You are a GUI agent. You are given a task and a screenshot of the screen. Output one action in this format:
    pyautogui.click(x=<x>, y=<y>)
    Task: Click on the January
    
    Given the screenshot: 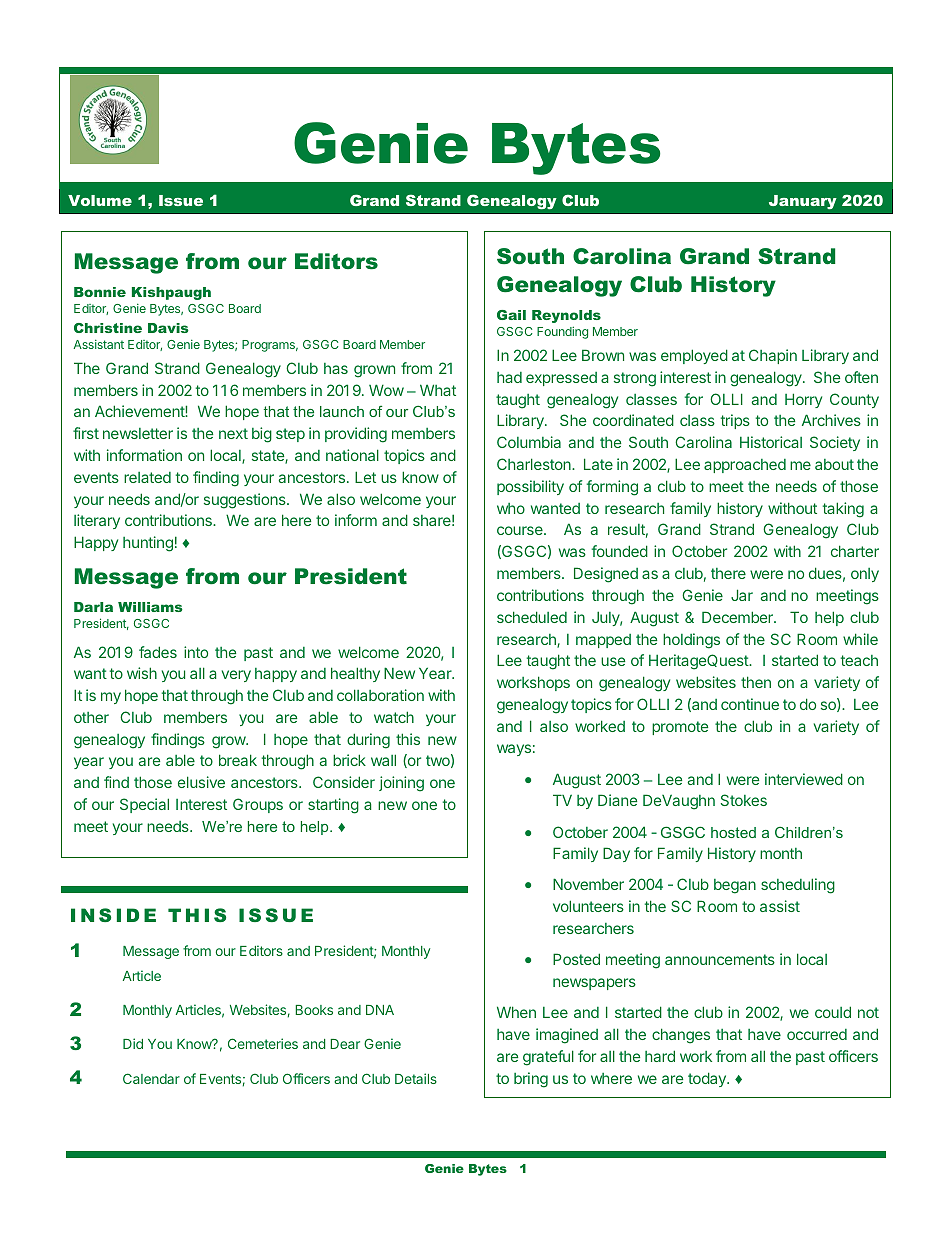 What is the action you would take?
    pyautogui.click(x=803, y=202)
